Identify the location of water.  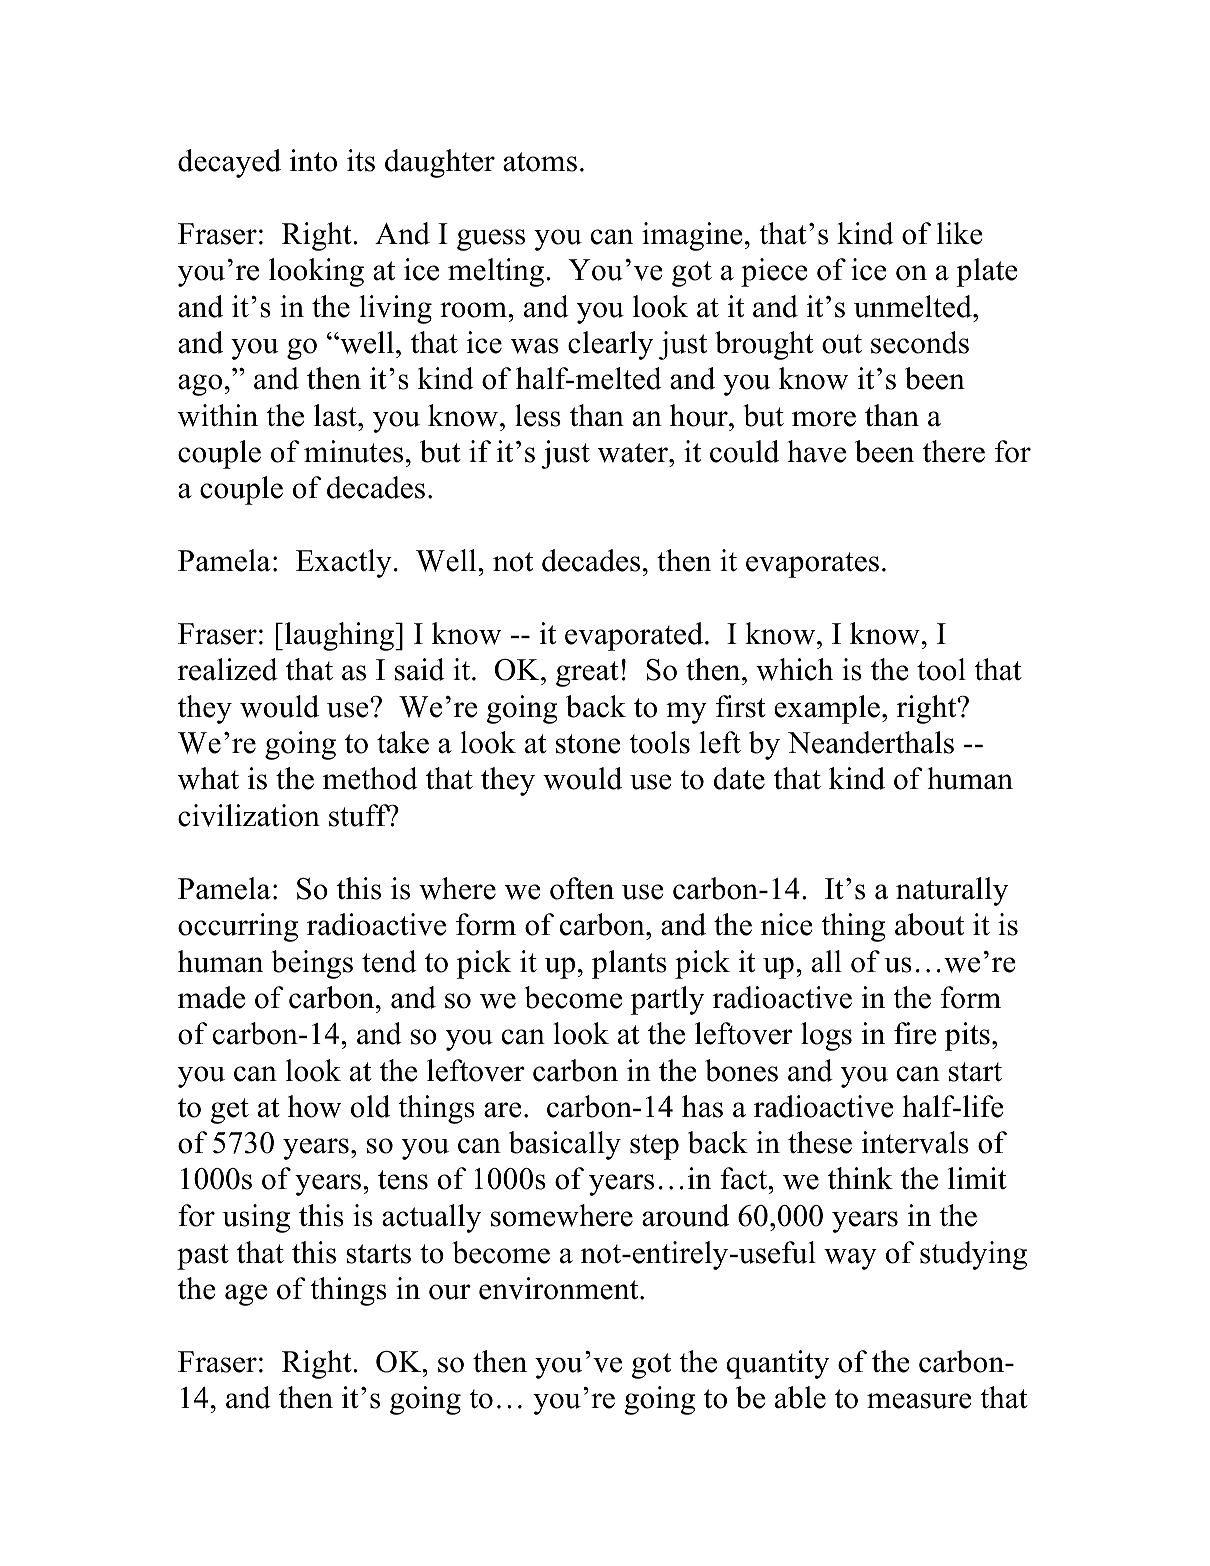
(634, 453).
